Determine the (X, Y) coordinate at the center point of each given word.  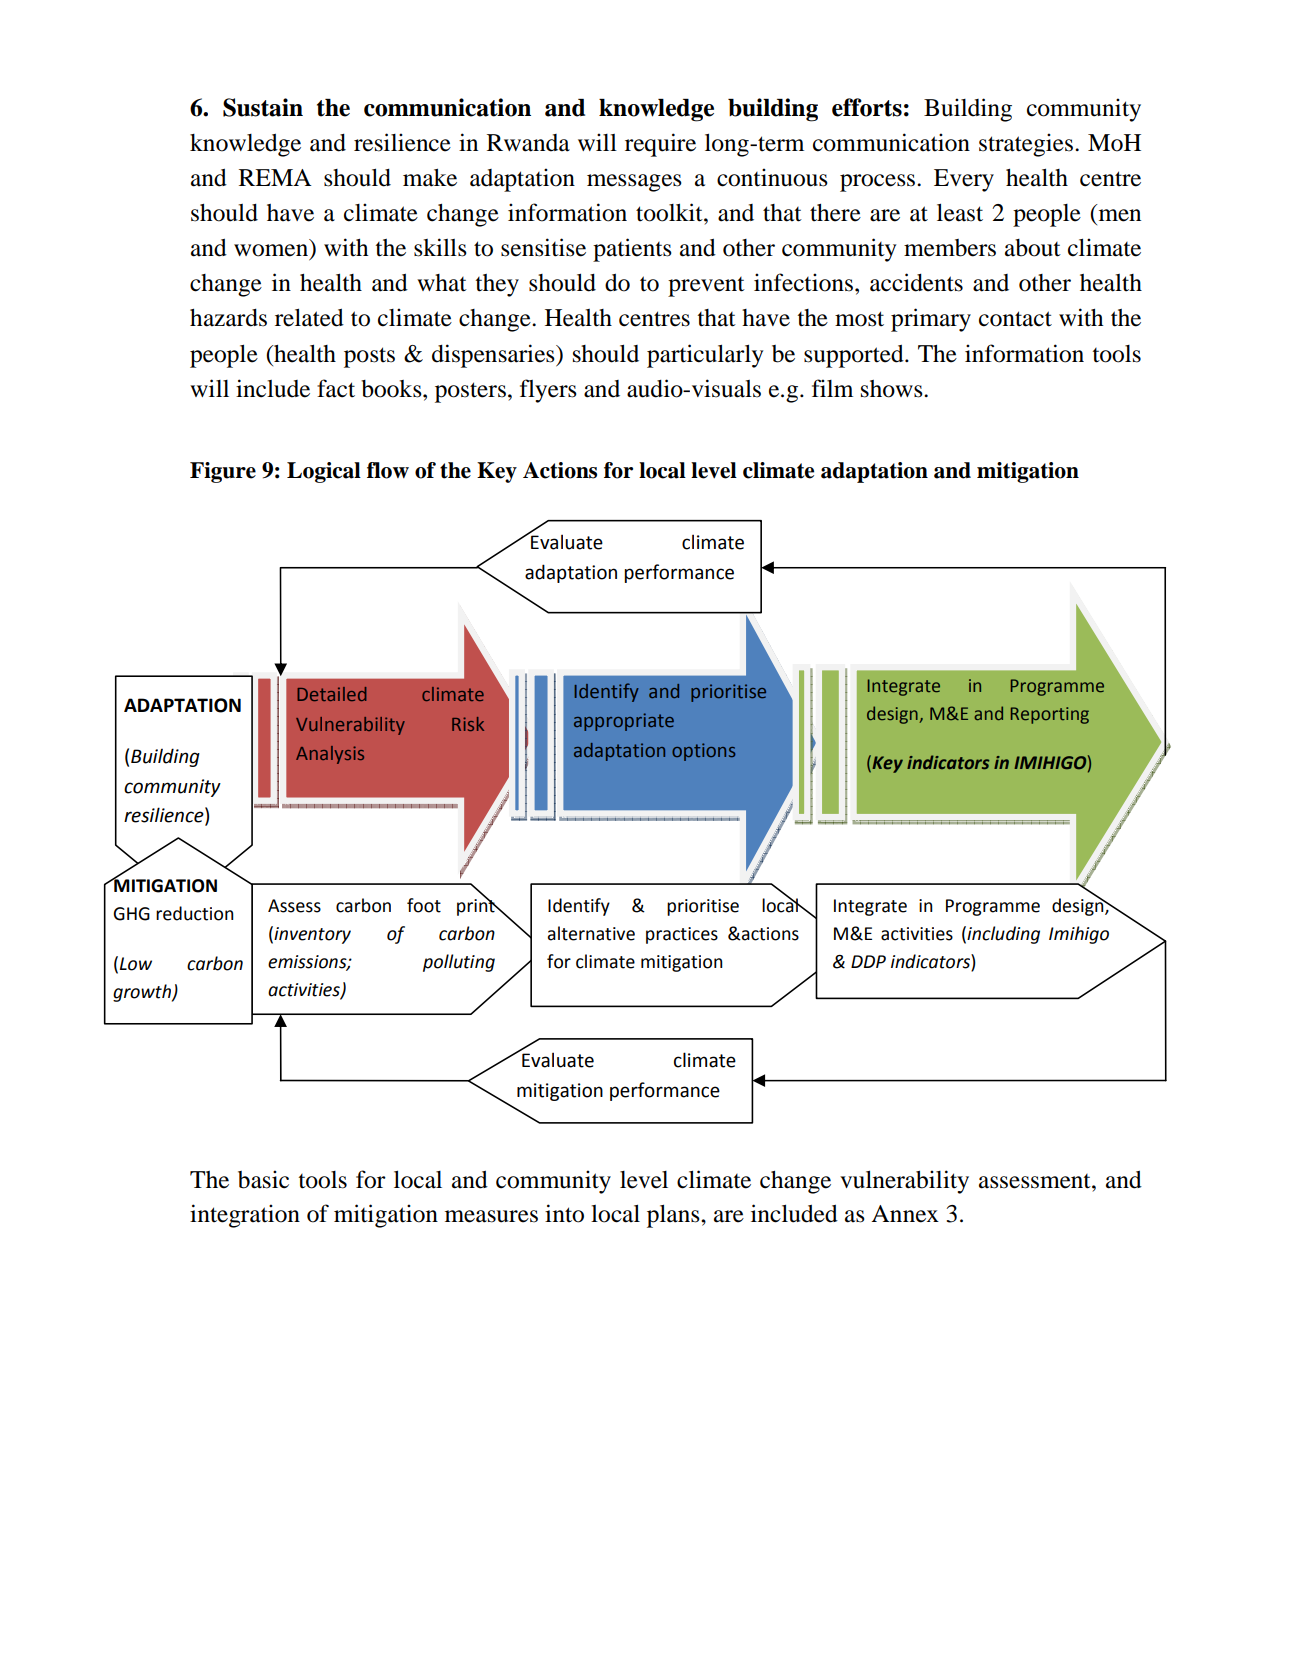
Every (964, 180)
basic (263, 1179)
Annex (905, 1214)
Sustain (263, 107)
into (564, 1213)
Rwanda (528, 143)
